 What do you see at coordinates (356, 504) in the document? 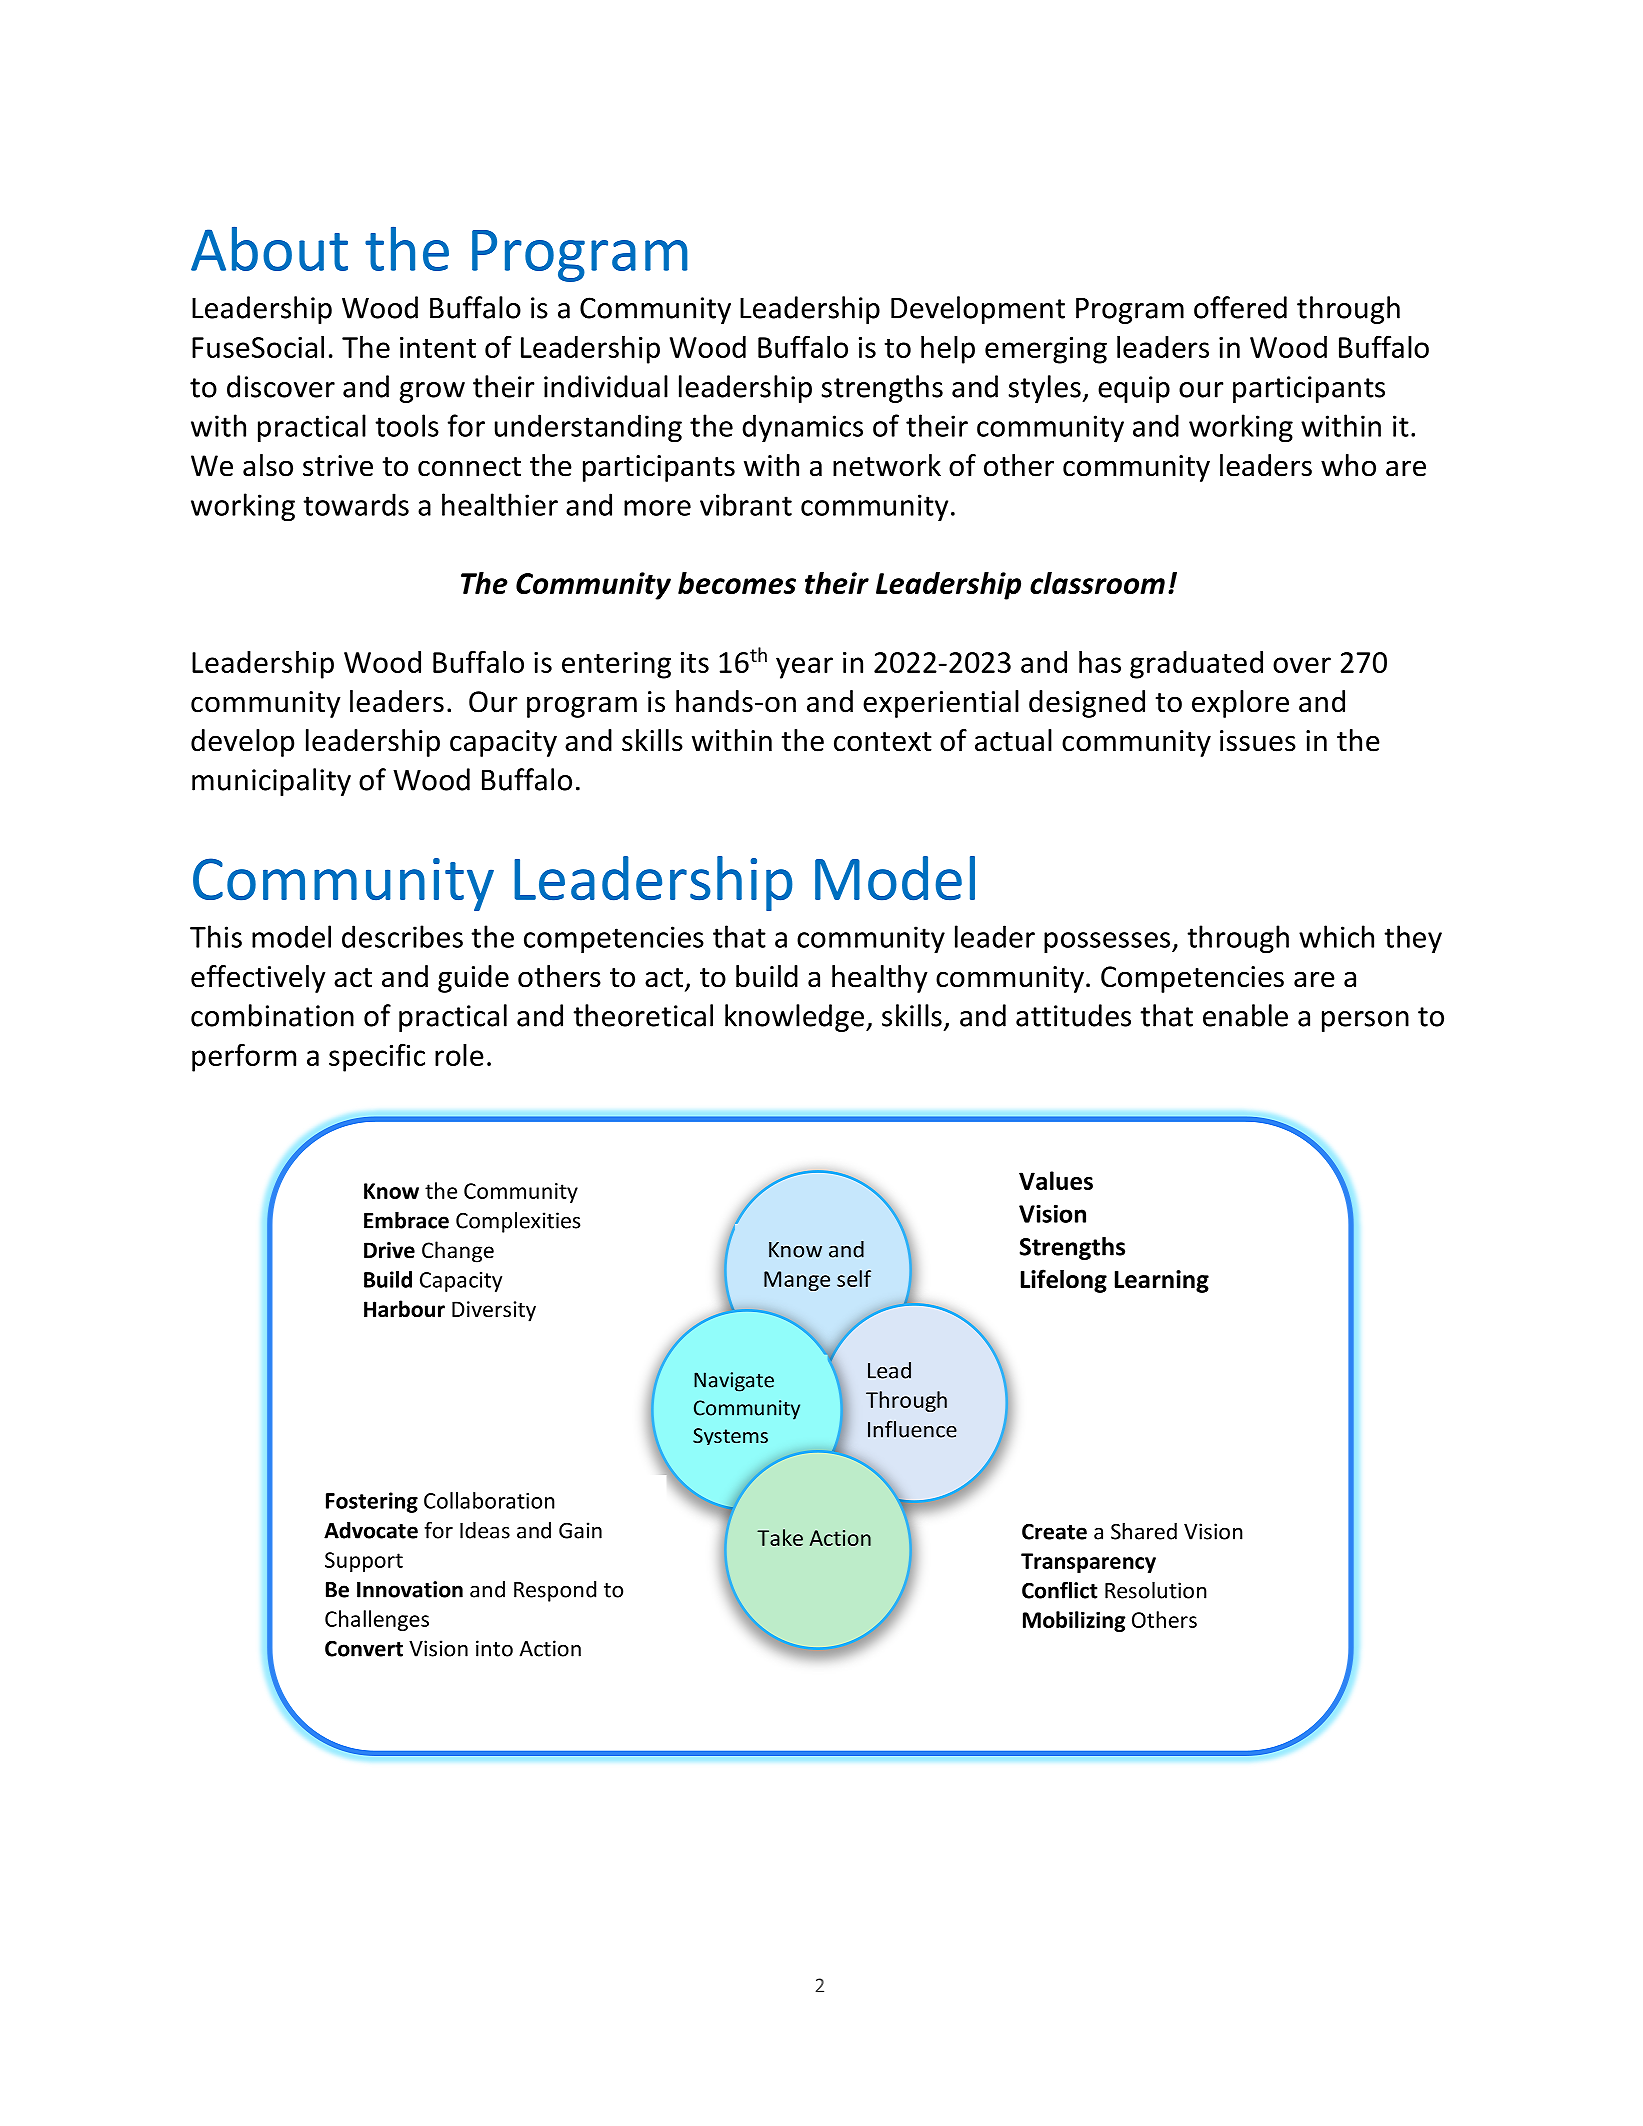
I see `towards` at bounding box center [356, 504].
